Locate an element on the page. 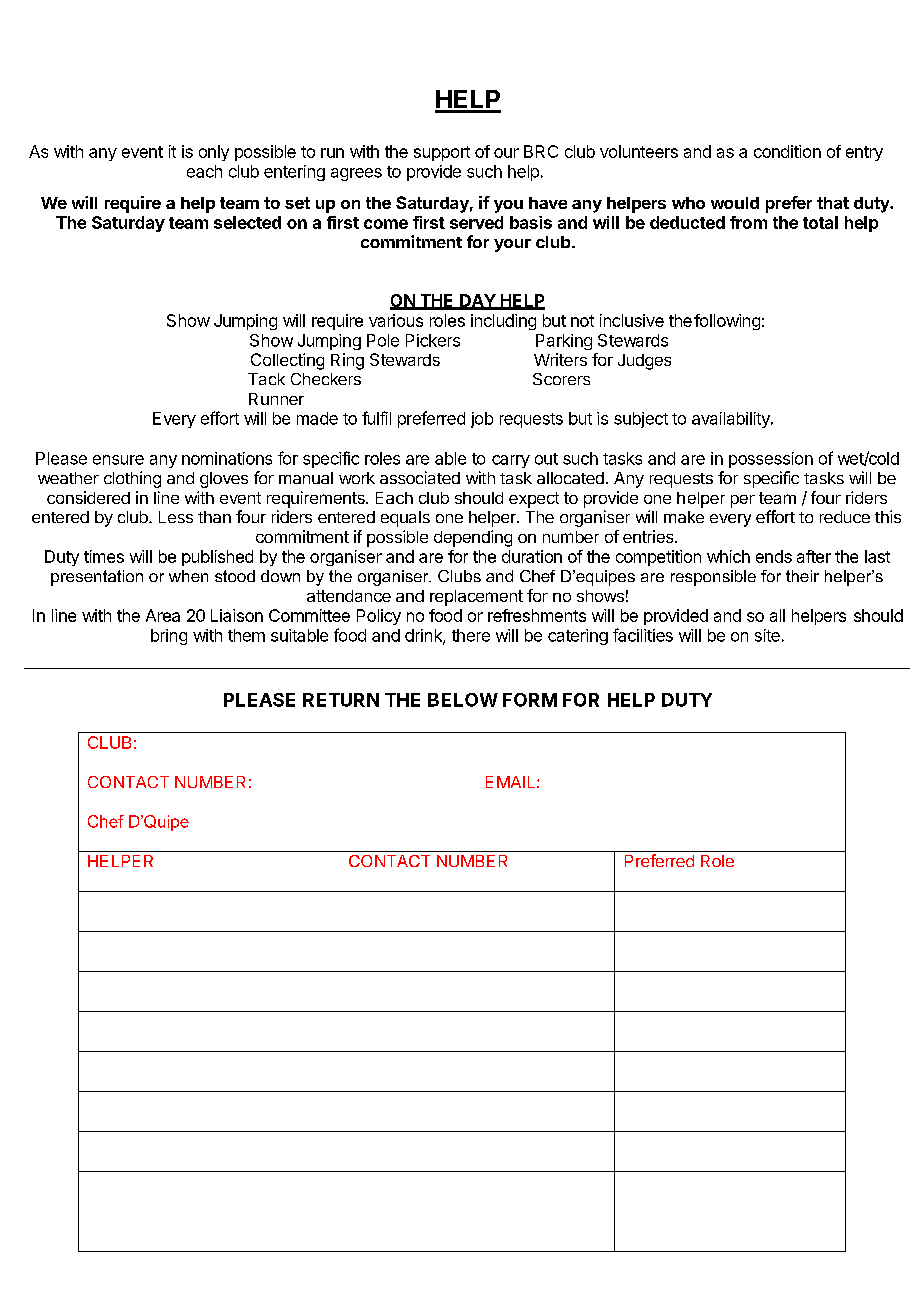 The width and height of the image is (924, 1307). inclusive is located at coordinates (632, 320).
